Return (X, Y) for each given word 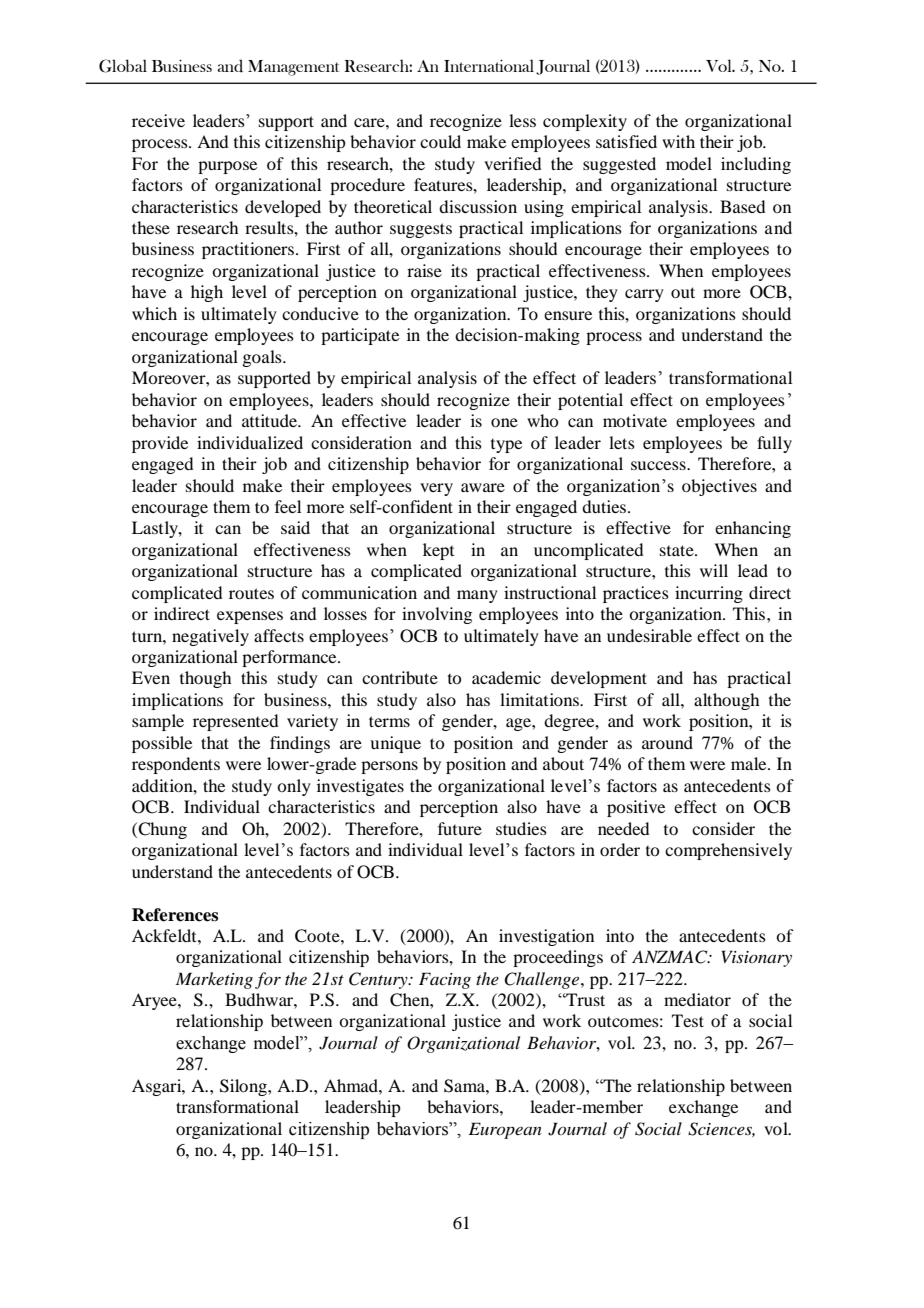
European (505, 1130)
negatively (210, 637)
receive (158, 120)
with (678, 141)
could (440, 141)
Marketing (214, 980)
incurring (709, 594)
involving (437, 615)
